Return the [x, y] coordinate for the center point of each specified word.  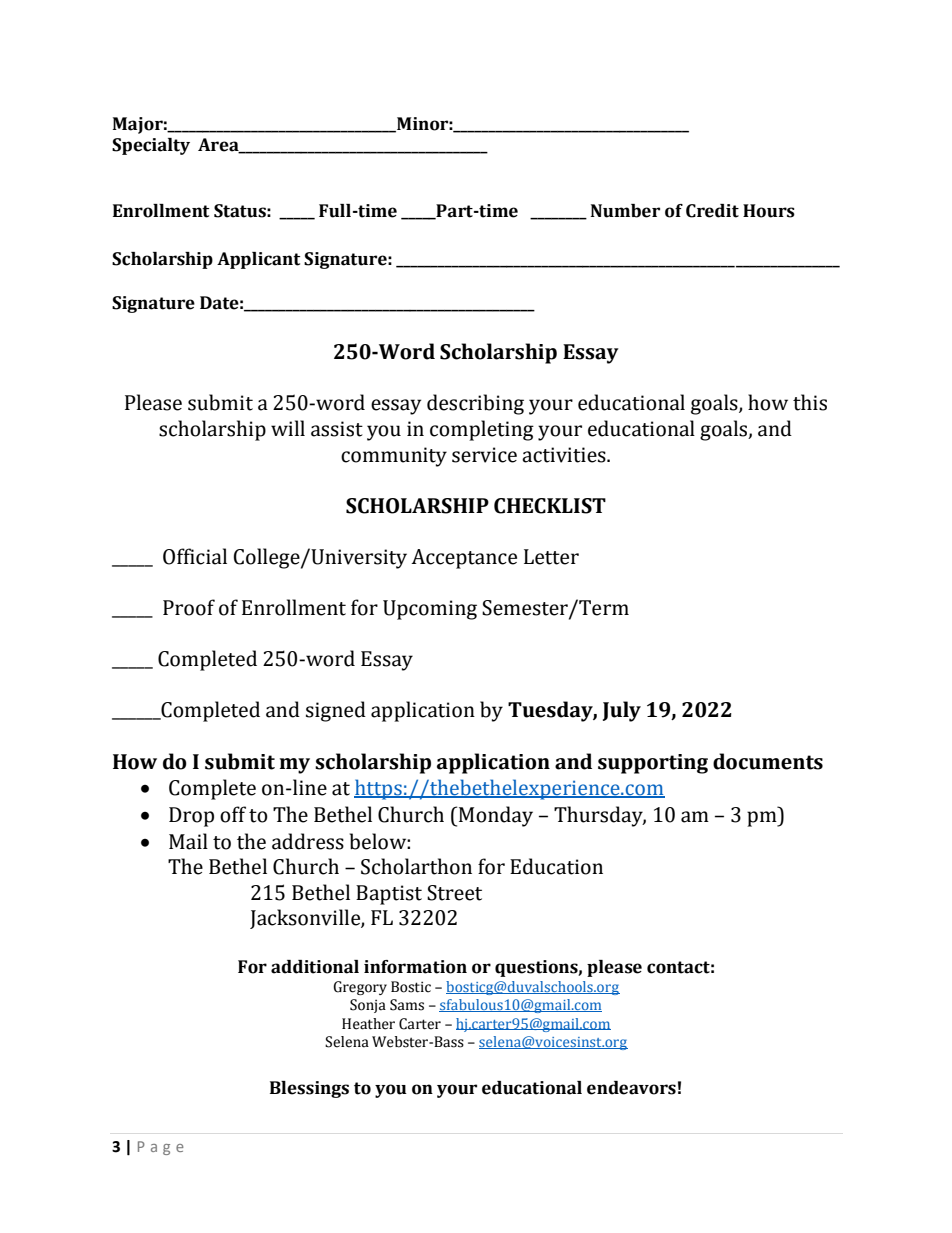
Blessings [309, 1089]
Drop [191, 817]
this [810, 402]
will [288, 428]
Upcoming [430, 610]
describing [475, 404]
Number [625, 211]
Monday [496, 816]
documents [768, 761]
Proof [189, 607]
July [622, 711]
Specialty [151, 146]
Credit [712, 211]
